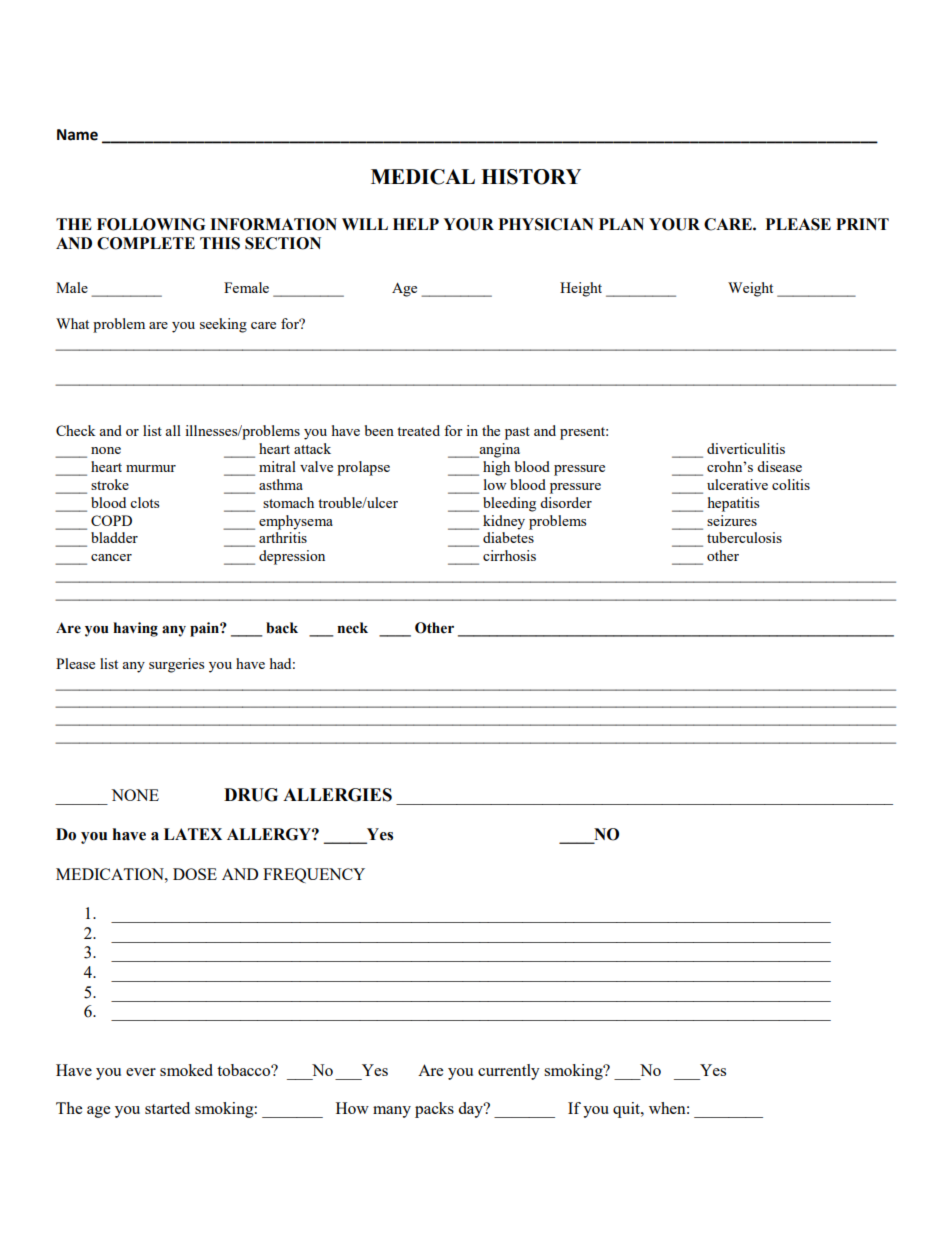 The height and width of the screenshot is (1233, 952). Describe the element at coordinates (193, 834) in the screenshot. I see `LATEX` at that location.
